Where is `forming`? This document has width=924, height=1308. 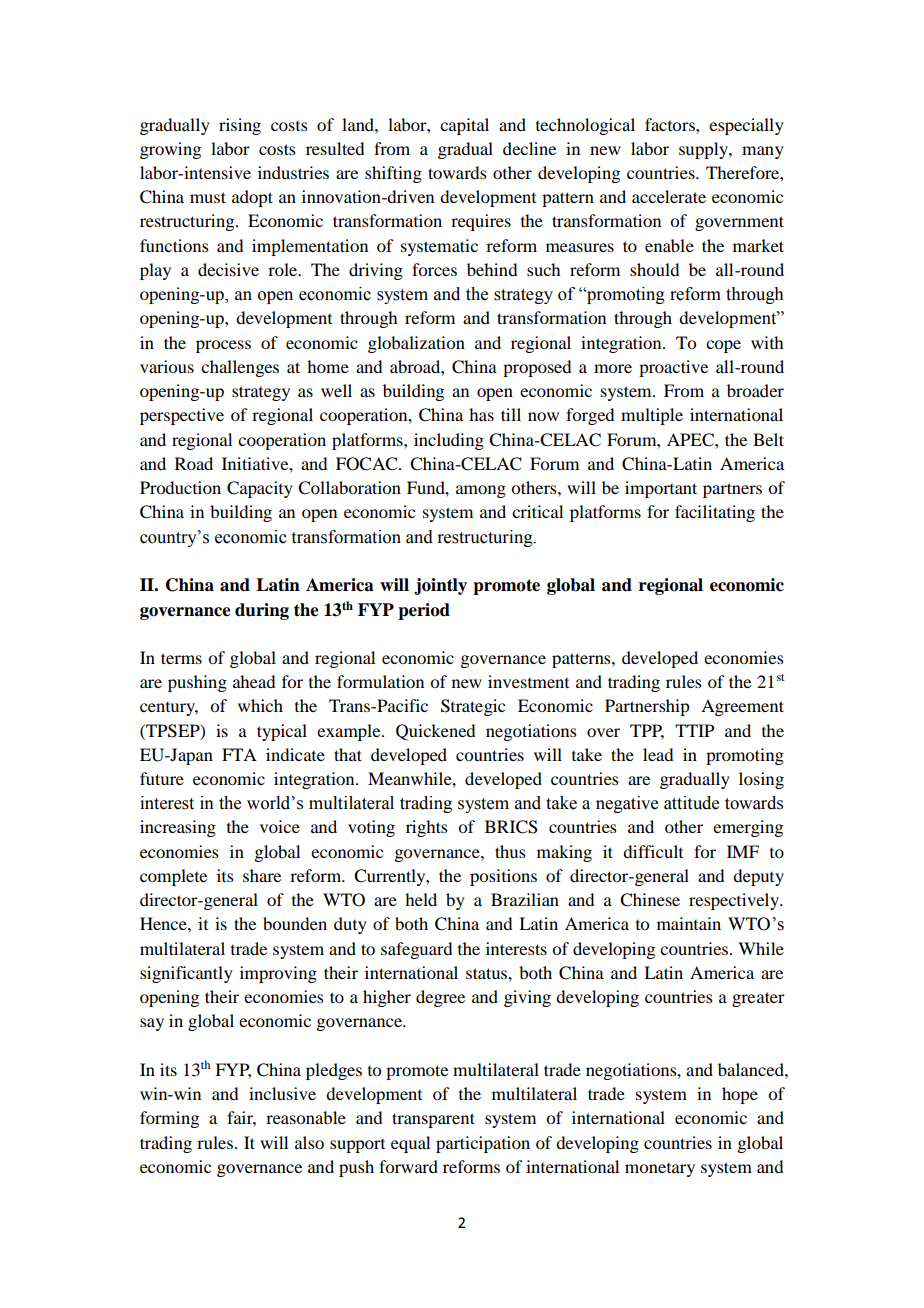 forming is located at coordinates (169, 1119).
